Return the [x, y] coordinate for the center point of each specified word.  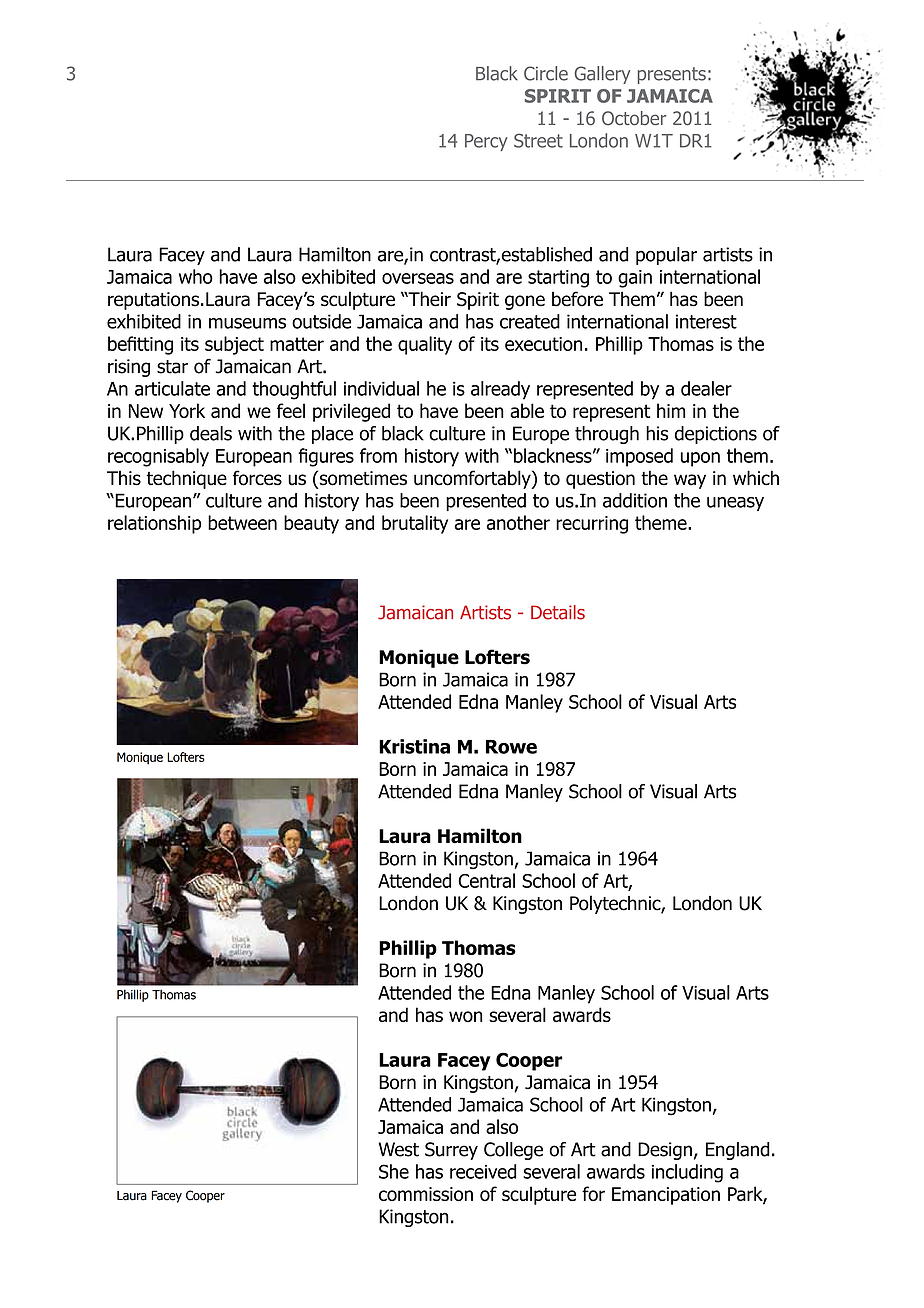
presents [672, 75]
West [399, 1149]
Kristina [414, 746]
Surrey [451, 1151]
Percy [486, 142]
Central [486, 880]
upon [700, 459]
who [196, 276]
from [378, 455]
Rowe [511, 747]
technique [187, 479]
